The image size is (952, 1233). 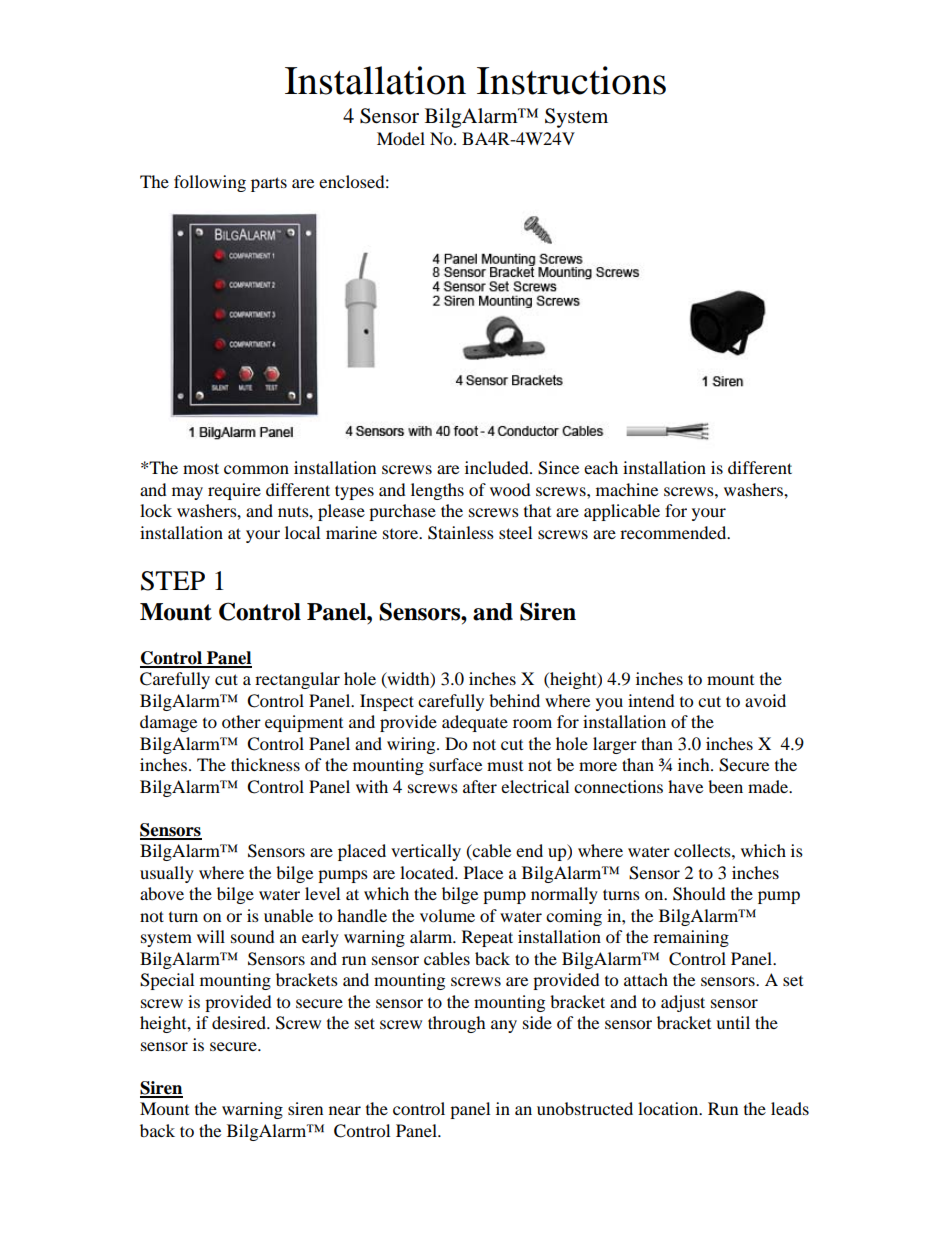 I want to click on each, so click(x=601, y=467).
